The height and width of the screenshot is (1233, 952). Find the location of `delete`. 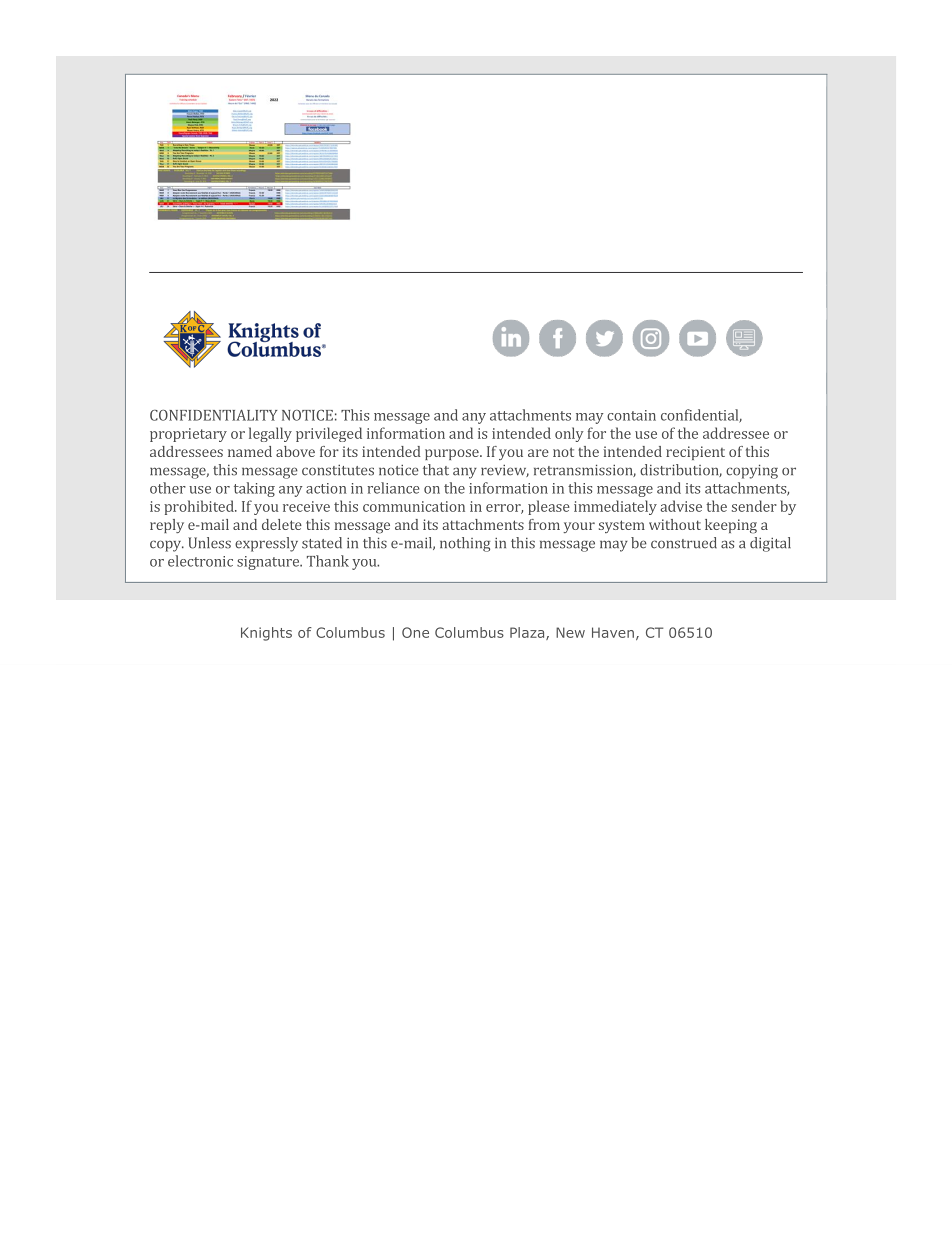

delete is located at coordinates (282, 524).
